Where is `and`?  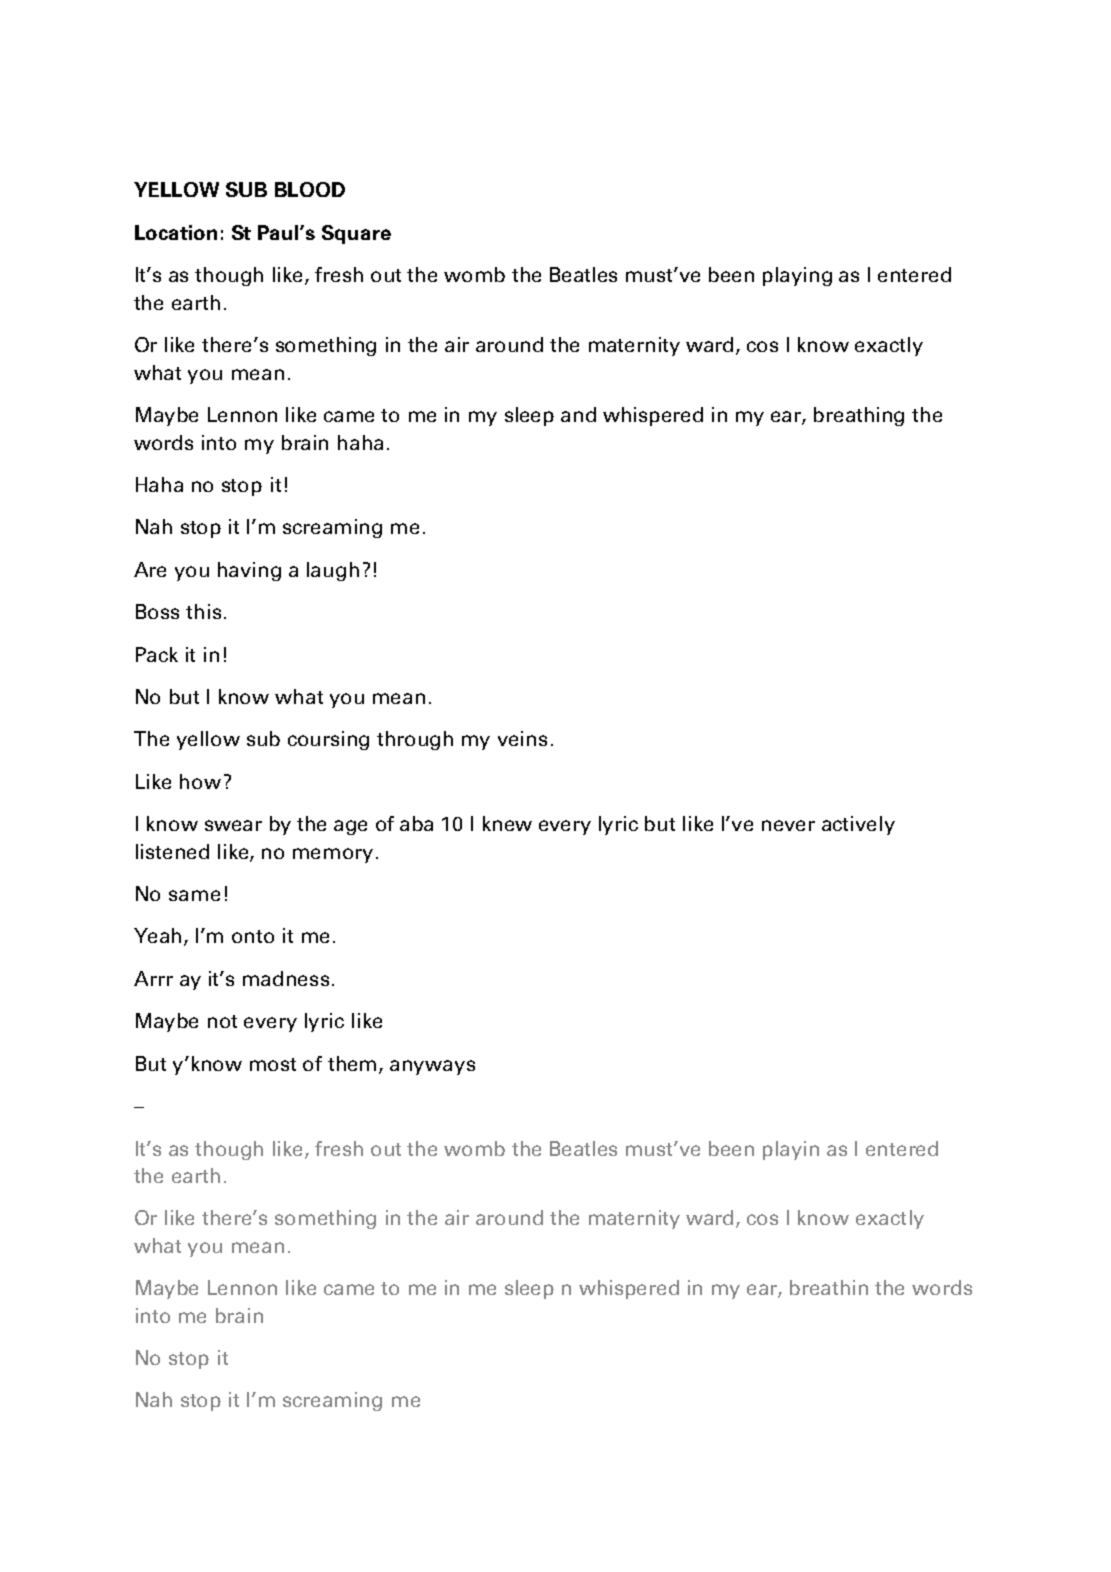
and is located at coordinates (578, 414).
